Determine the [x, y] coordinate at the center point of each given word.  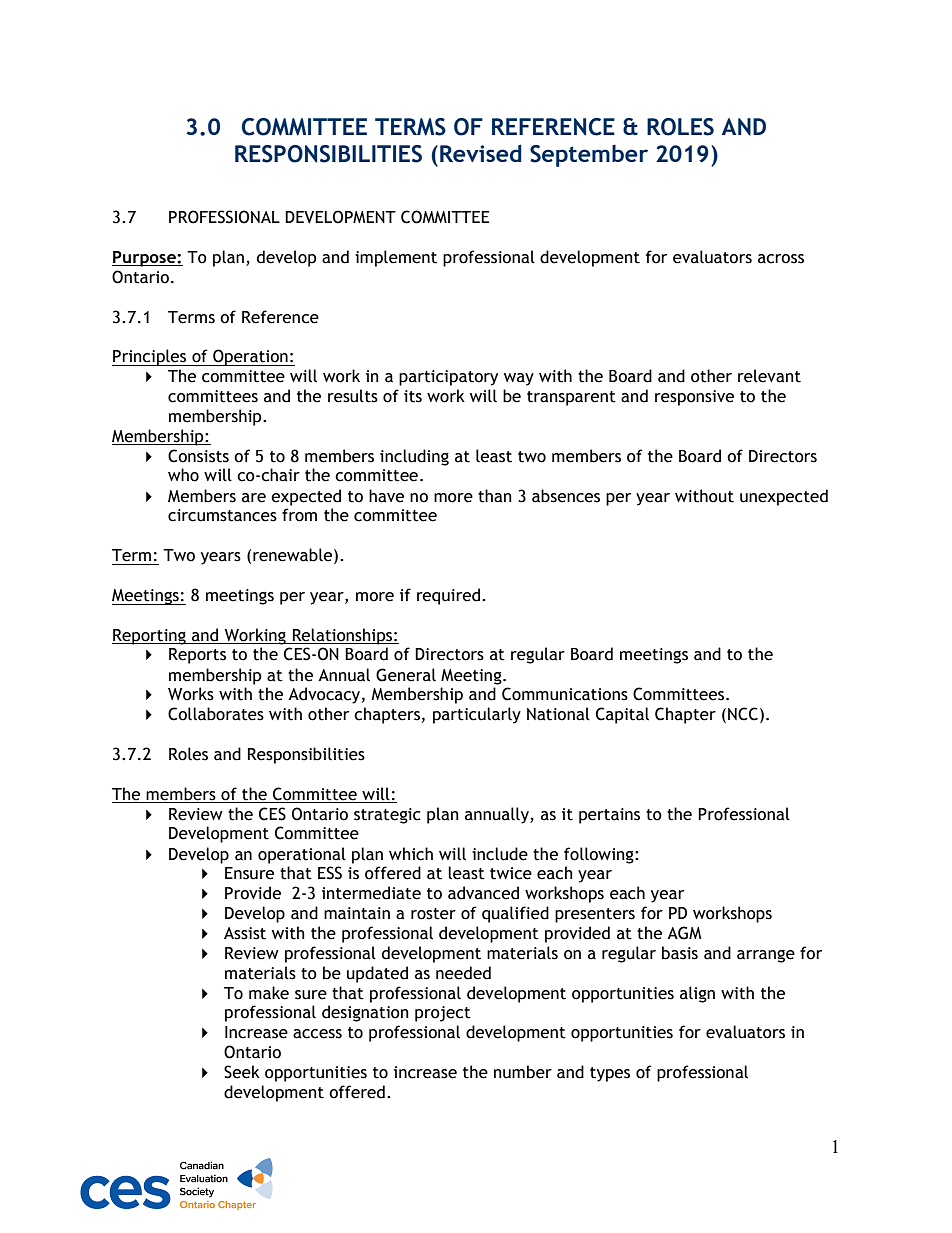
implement [396, 258]
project [443, 1014]
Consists [198, 456]
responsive [694, 398]
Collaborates [216, 714]
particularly [477, 715]
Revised [481, 153]
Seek [242, 1072]
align [697, 994]
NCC [743, 714]
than [495, 496]
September [589, 156]
